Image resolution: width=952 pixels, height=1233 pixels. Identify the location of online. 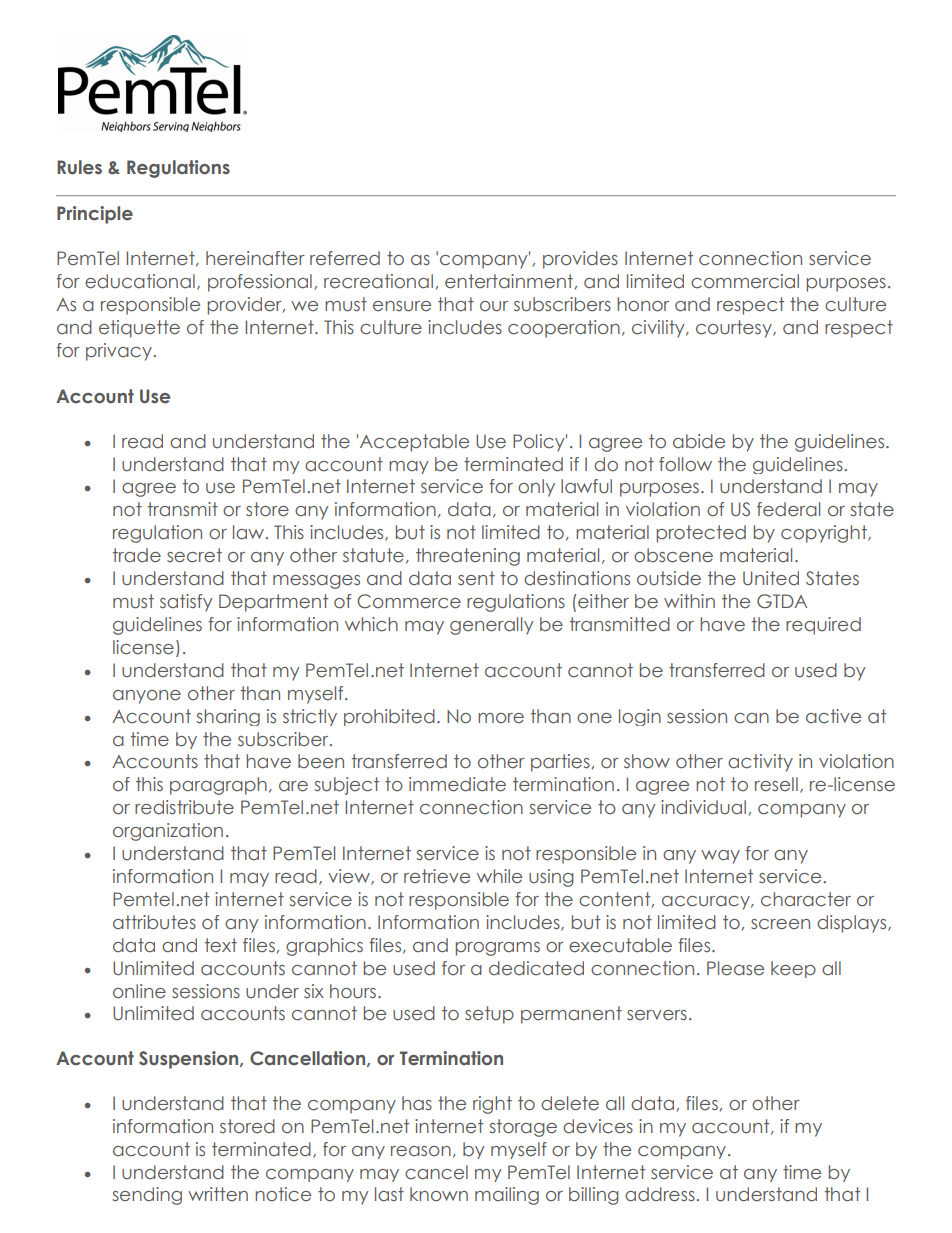
(139, 991).
